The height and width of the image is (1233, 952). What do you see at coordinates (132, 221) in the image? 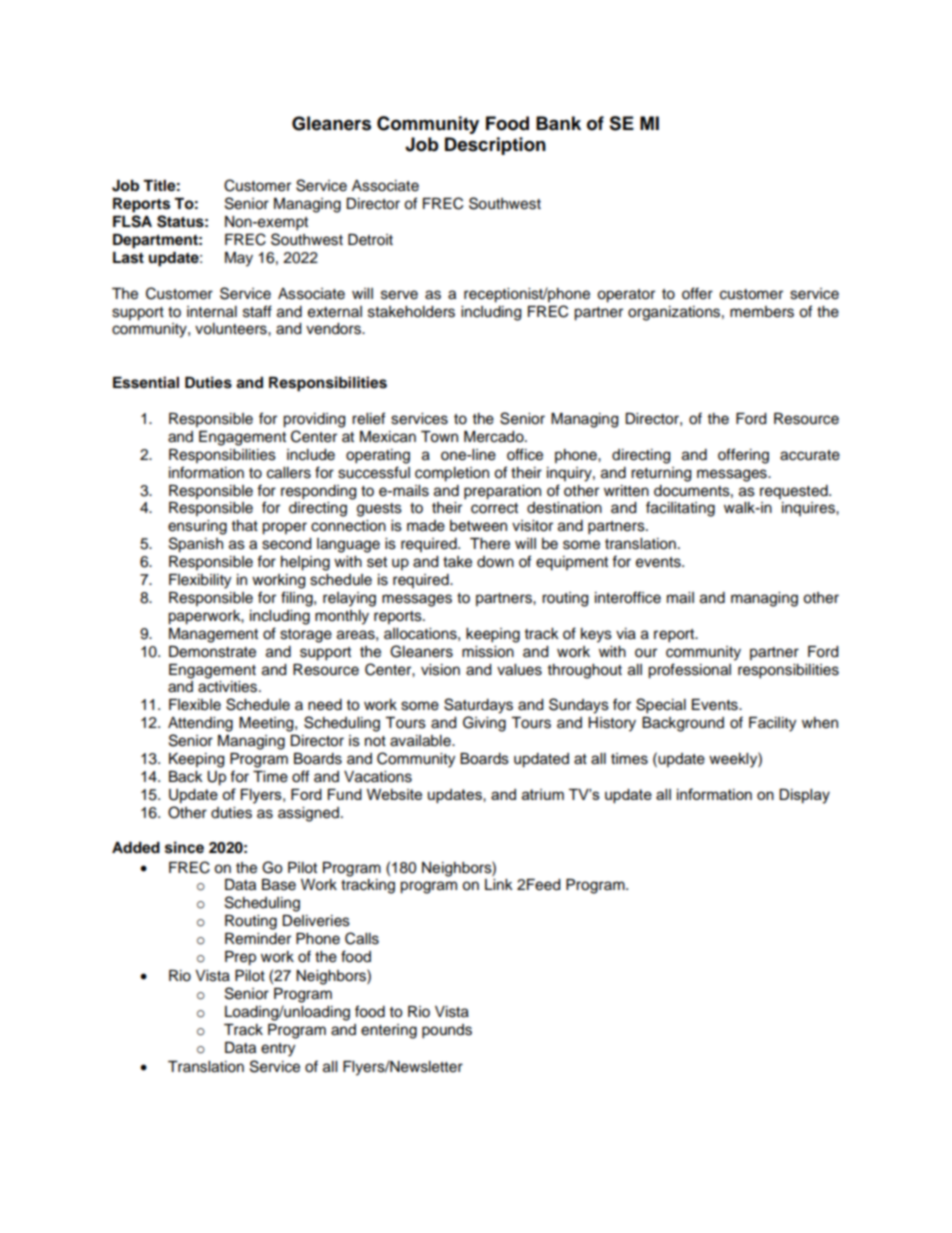
I see `FLSA` at bounding box center [132, 221].
